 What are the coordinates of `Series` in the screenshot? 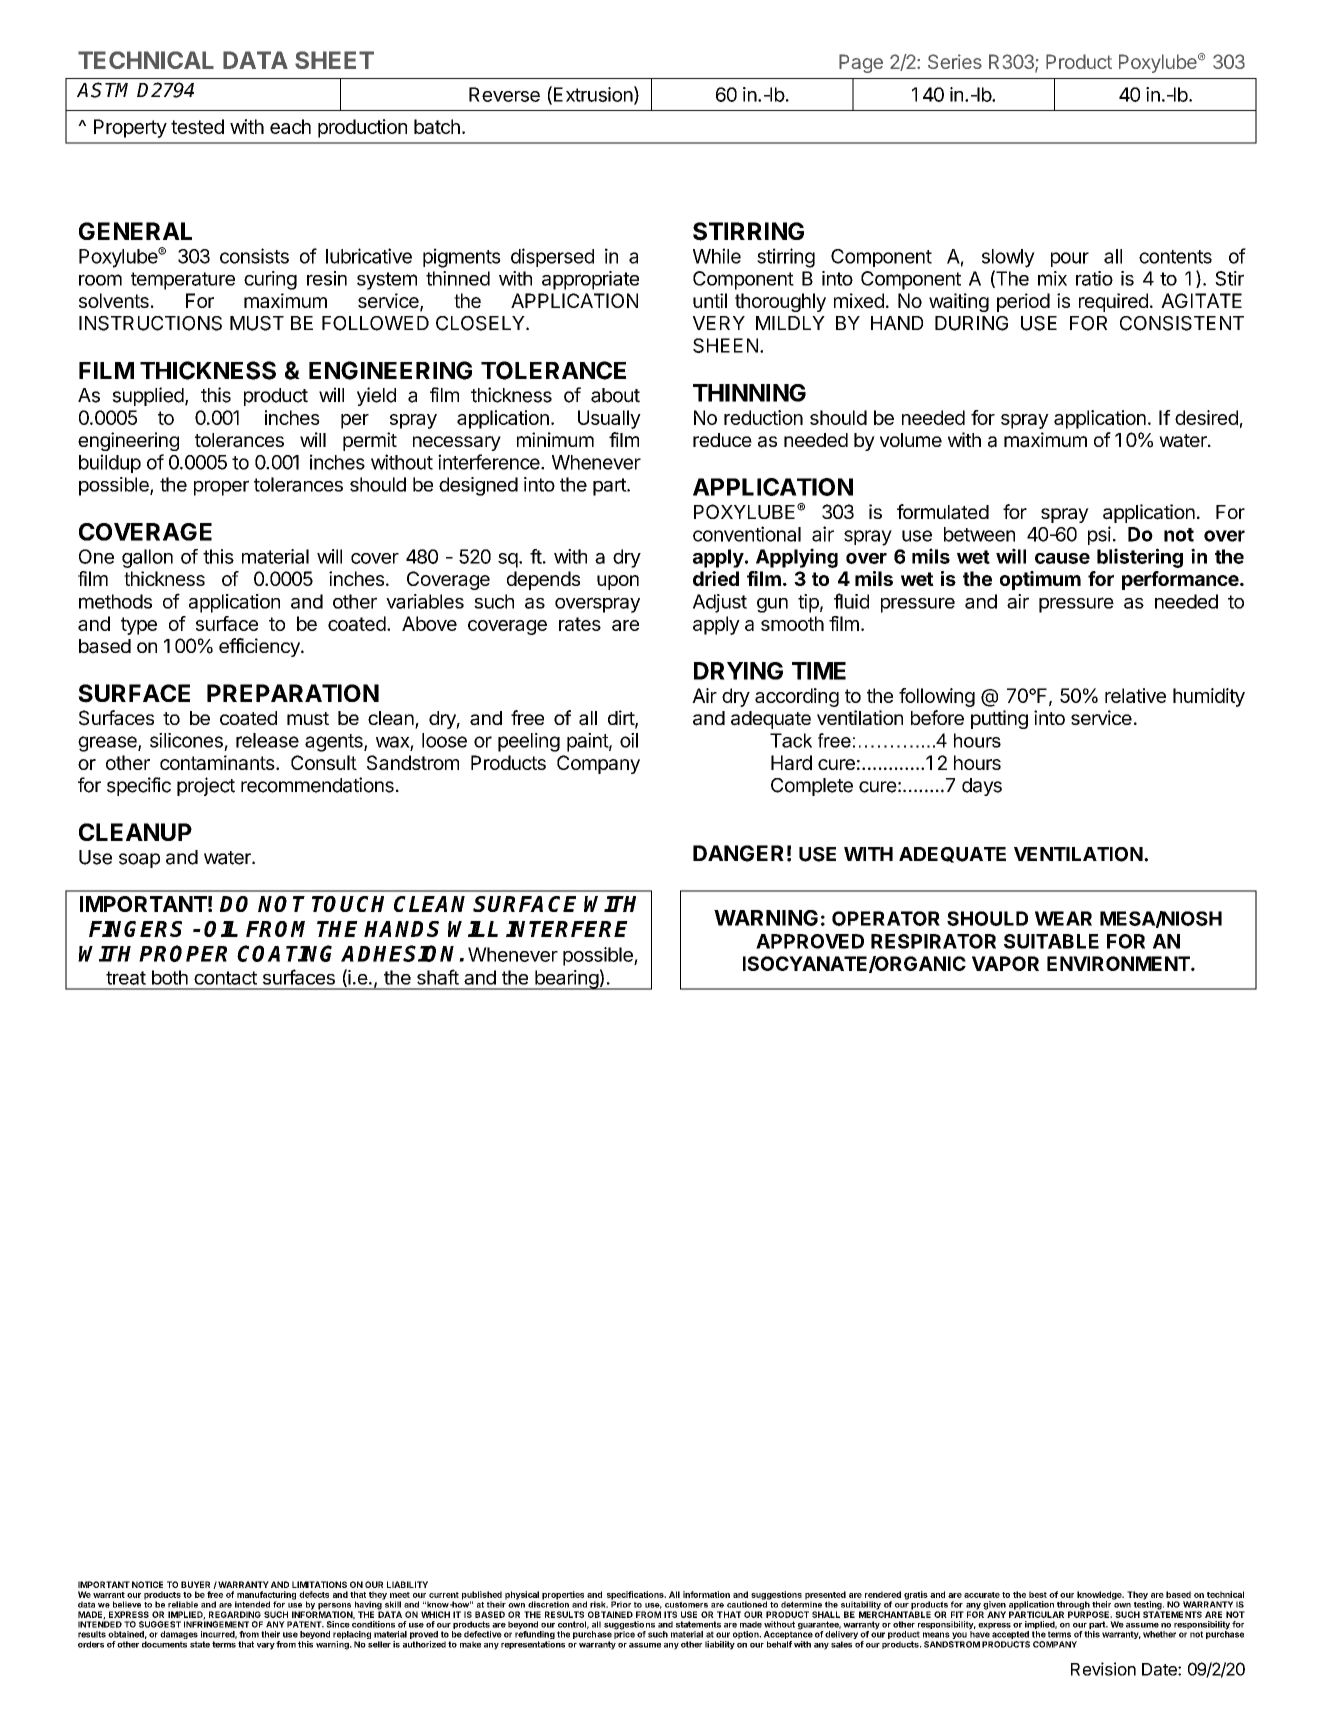 It's located at (955, 61).
